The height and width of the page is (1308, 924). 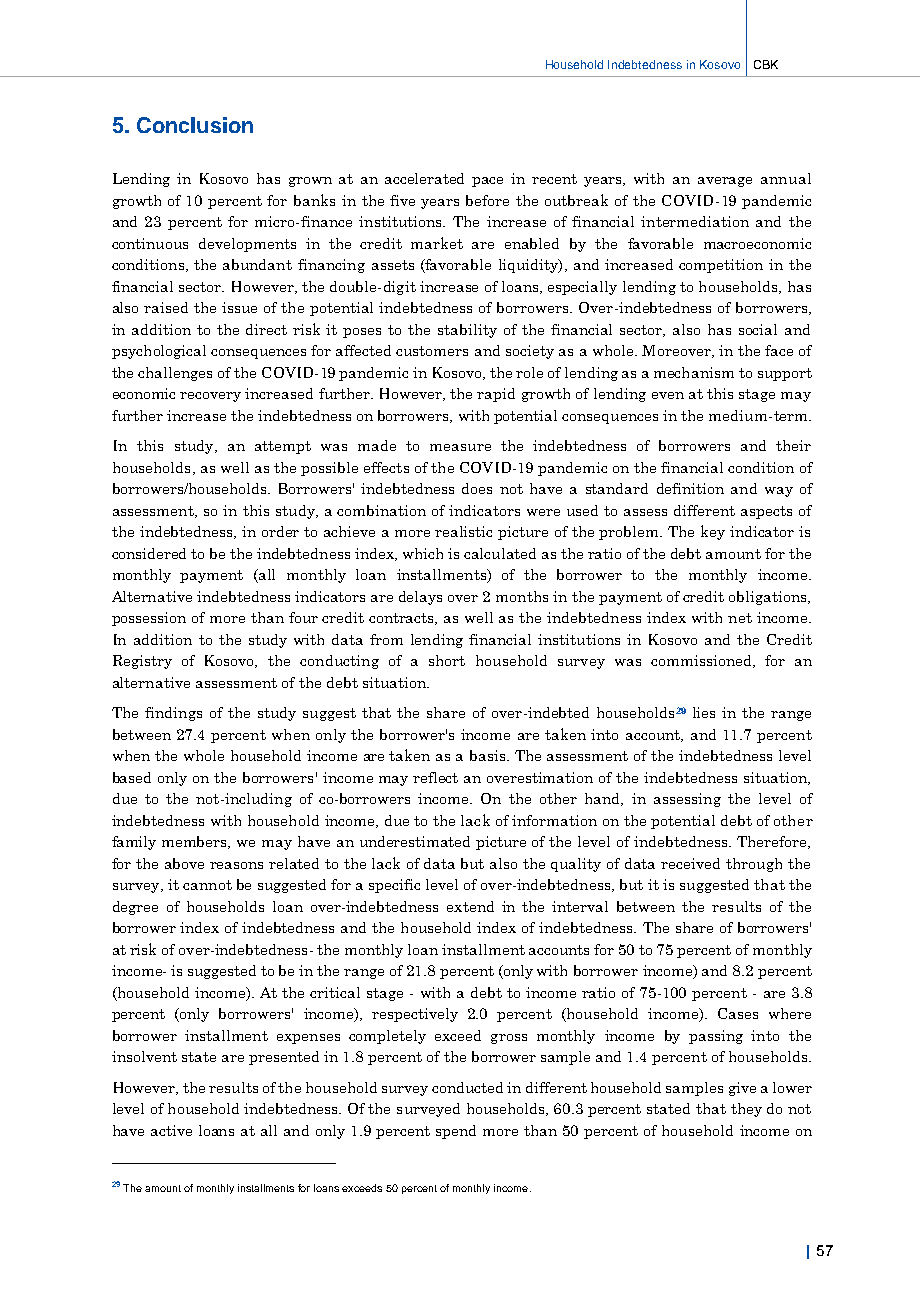 What do you see at coordinates (766, 64) in the page?
I see `CBK` at bounding box center [766, 64].
